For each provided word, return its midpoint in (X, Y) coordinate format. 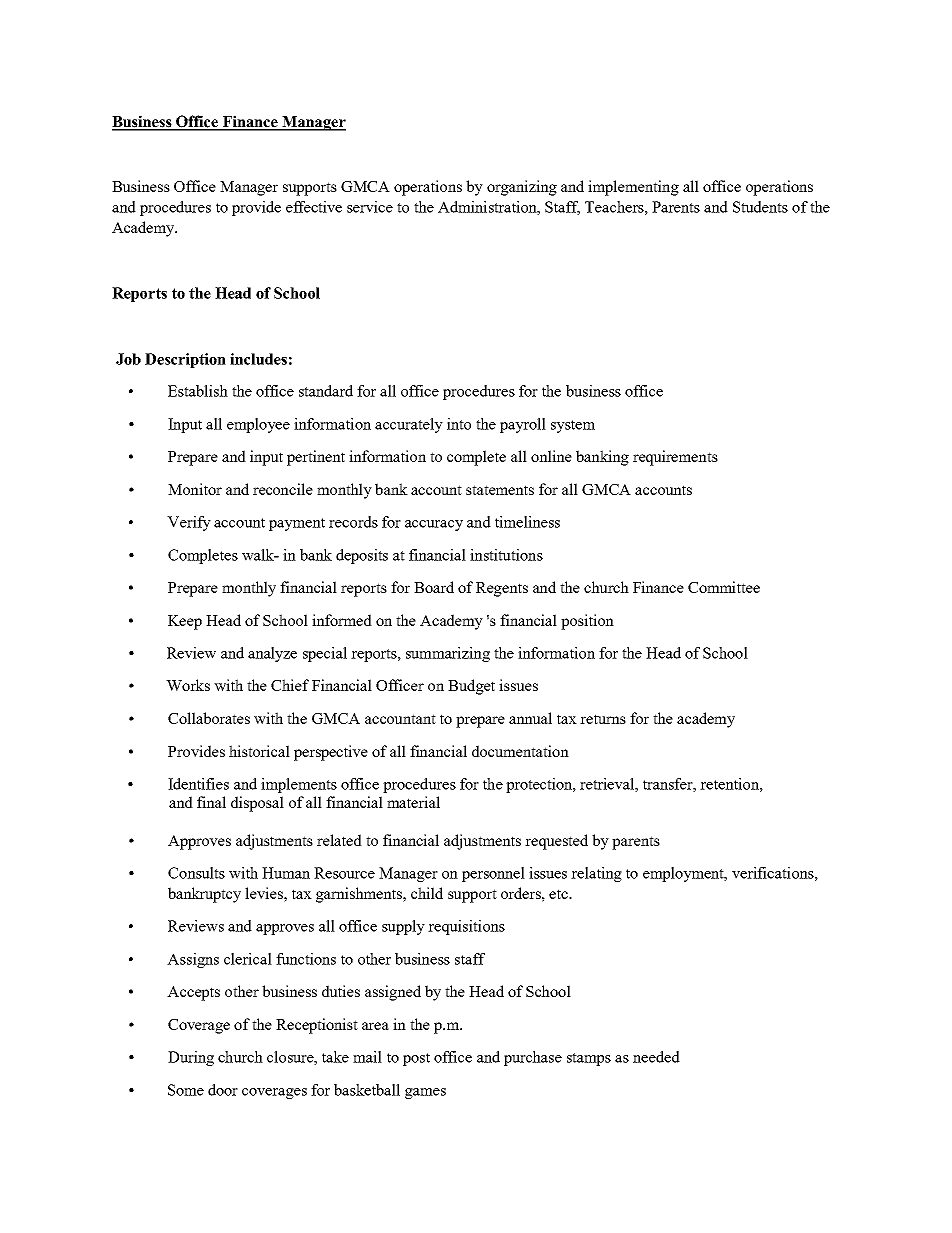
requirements (675, 458)
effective (314, 207)
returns (603, 719)
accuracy (434, 525)
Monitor (195, 489)
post (416, 1059)
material (413, 802)
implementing (633, 188)
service (370, 207)
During (191, 1058)
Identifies (198, 784)
